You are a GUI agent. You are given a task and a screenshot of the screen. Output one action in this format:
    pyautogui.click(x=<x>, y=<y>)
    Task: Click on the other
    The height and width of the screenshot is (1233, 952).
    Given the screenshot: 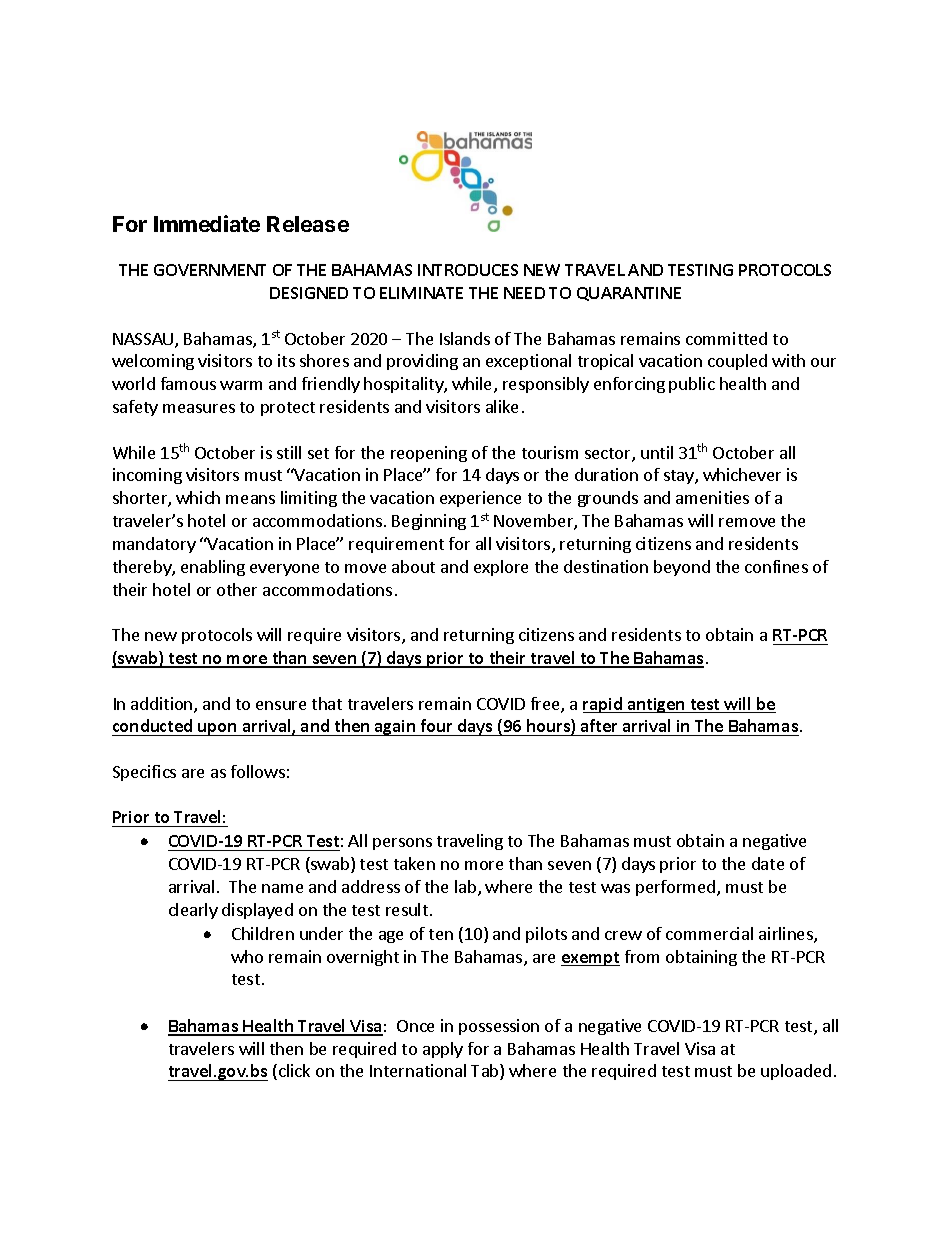 What is the action you would take?
    pyautogui.click(x=237, y=589)
